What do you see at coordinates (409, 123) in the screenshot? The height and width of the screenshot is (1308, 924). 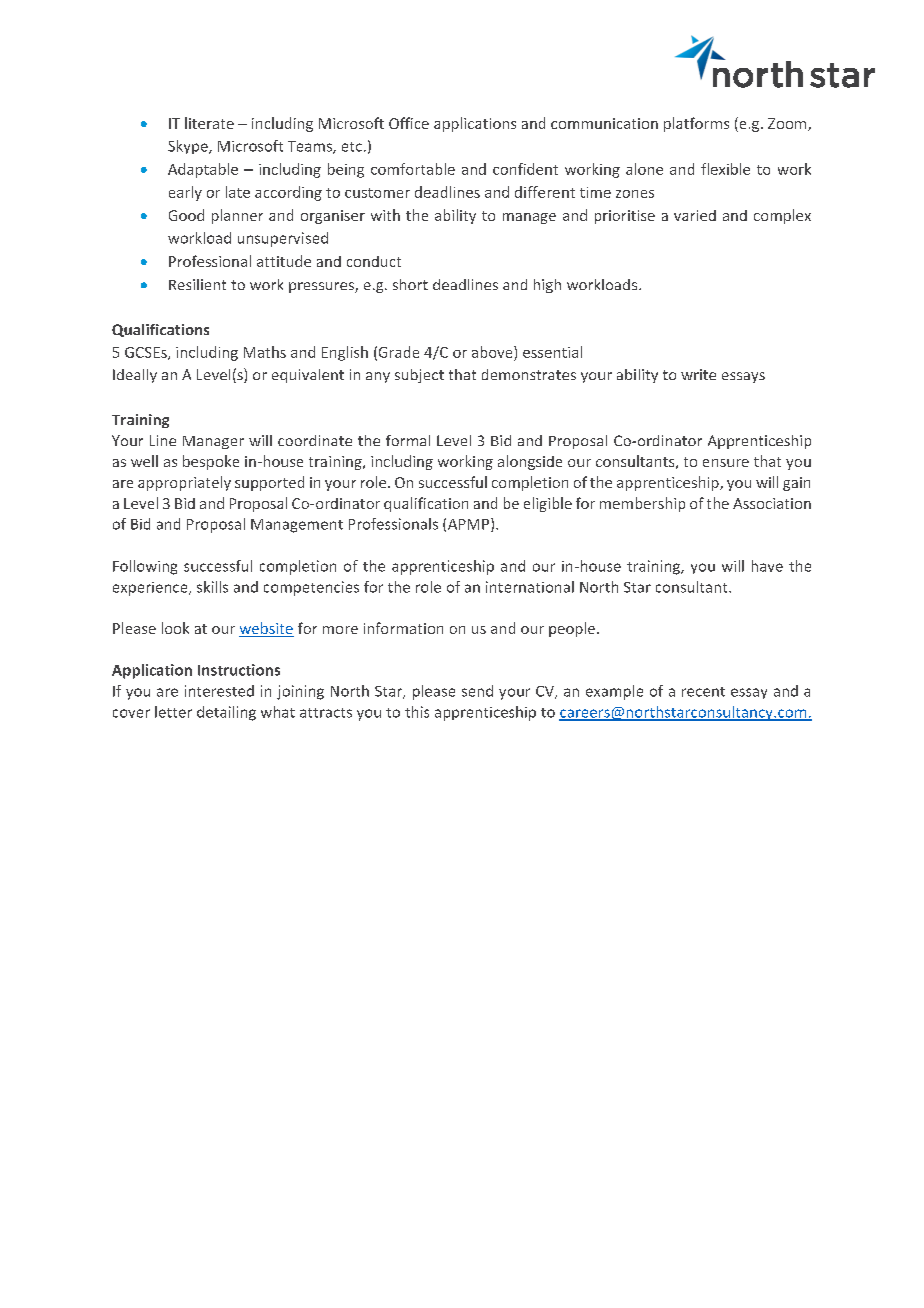 I see `Office` at bounding box center [409, 123].
